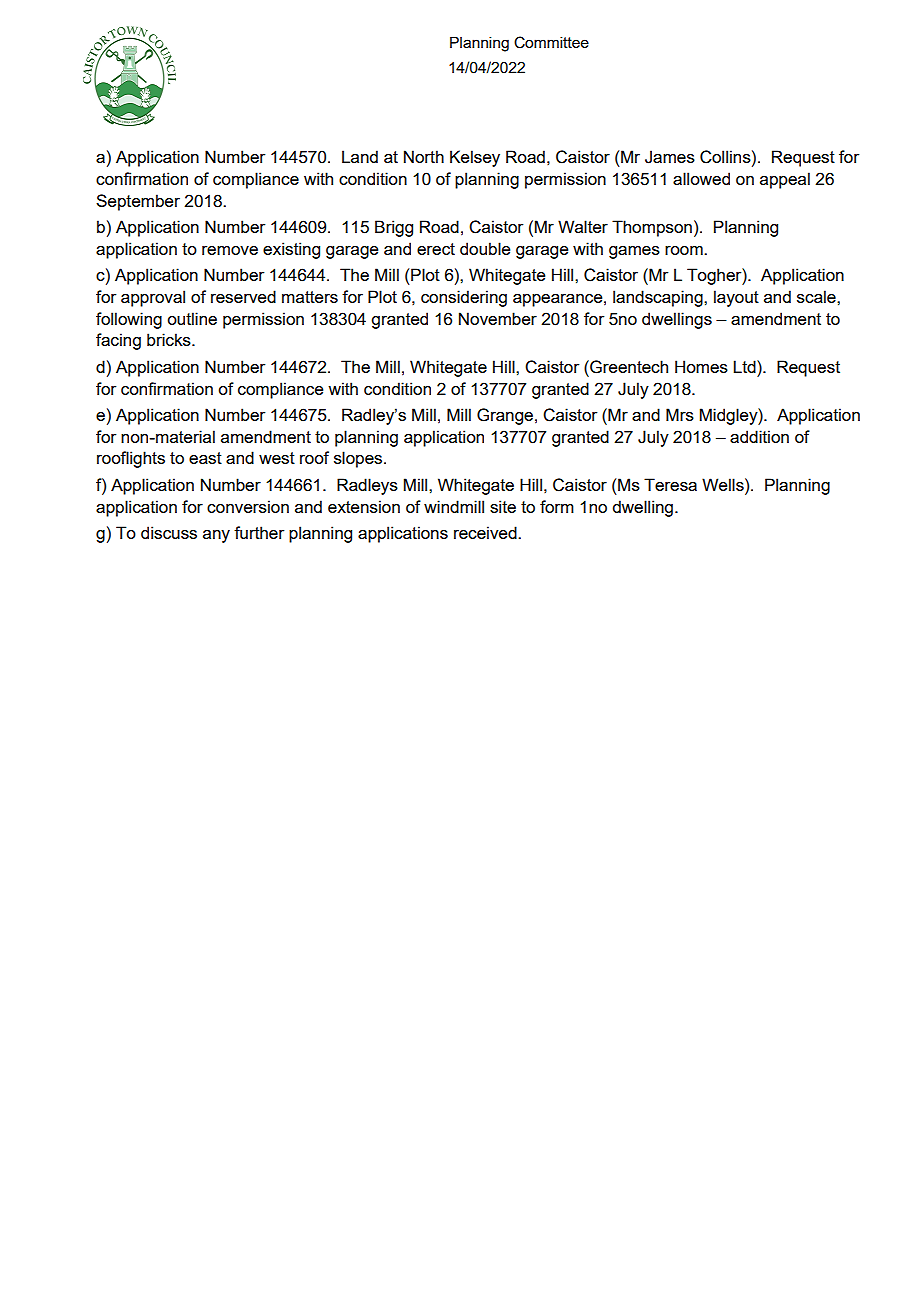 The image size is (924, 1308). I want to click on James, so click(670, 157).
